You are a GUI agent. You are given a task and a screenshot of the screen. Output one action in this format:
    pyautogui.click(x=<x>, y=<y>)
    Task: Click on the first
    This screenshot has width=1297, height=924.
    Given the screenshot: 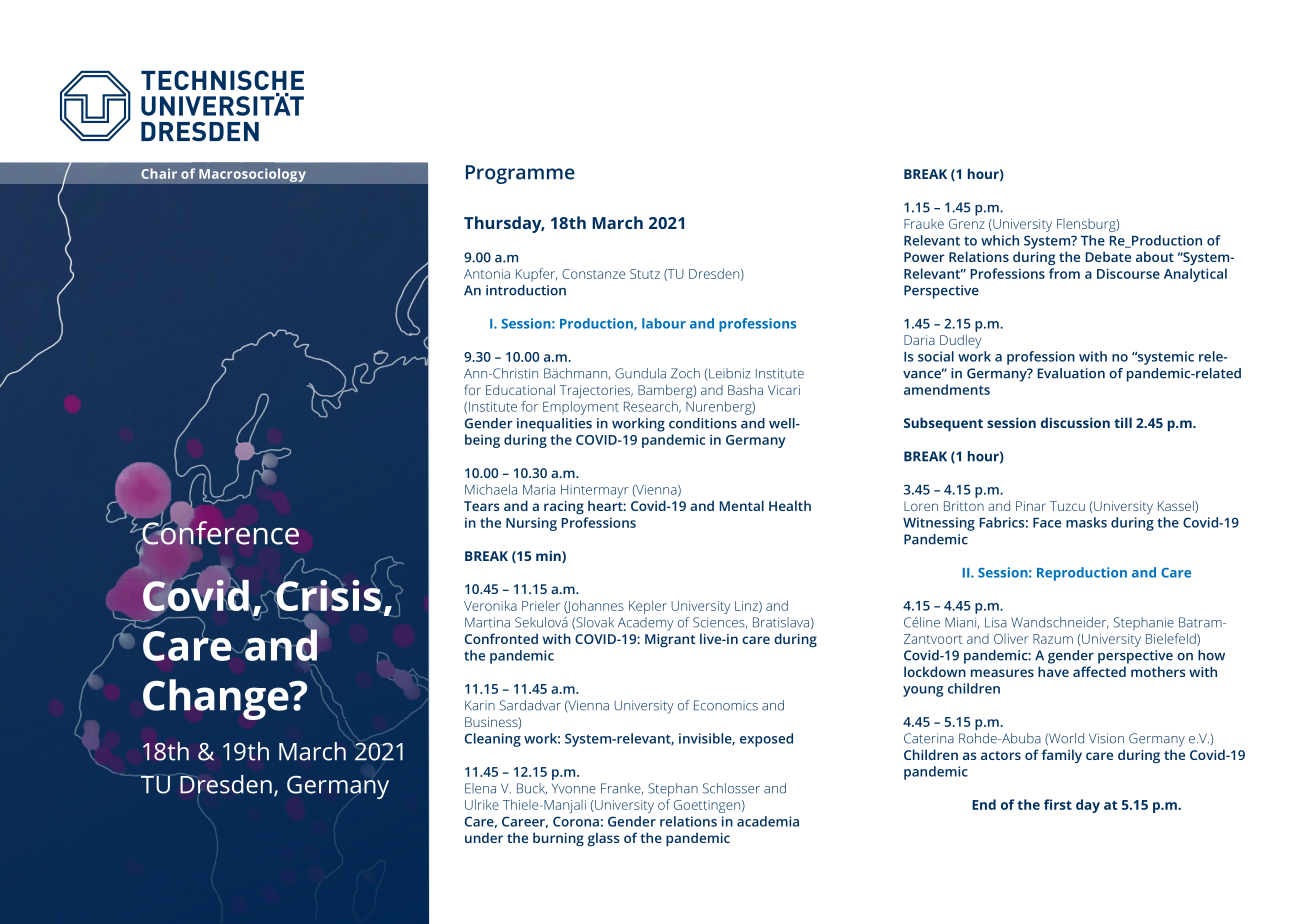 What is the action you would take?
    pyautogui.click(x=1058, y=804)
